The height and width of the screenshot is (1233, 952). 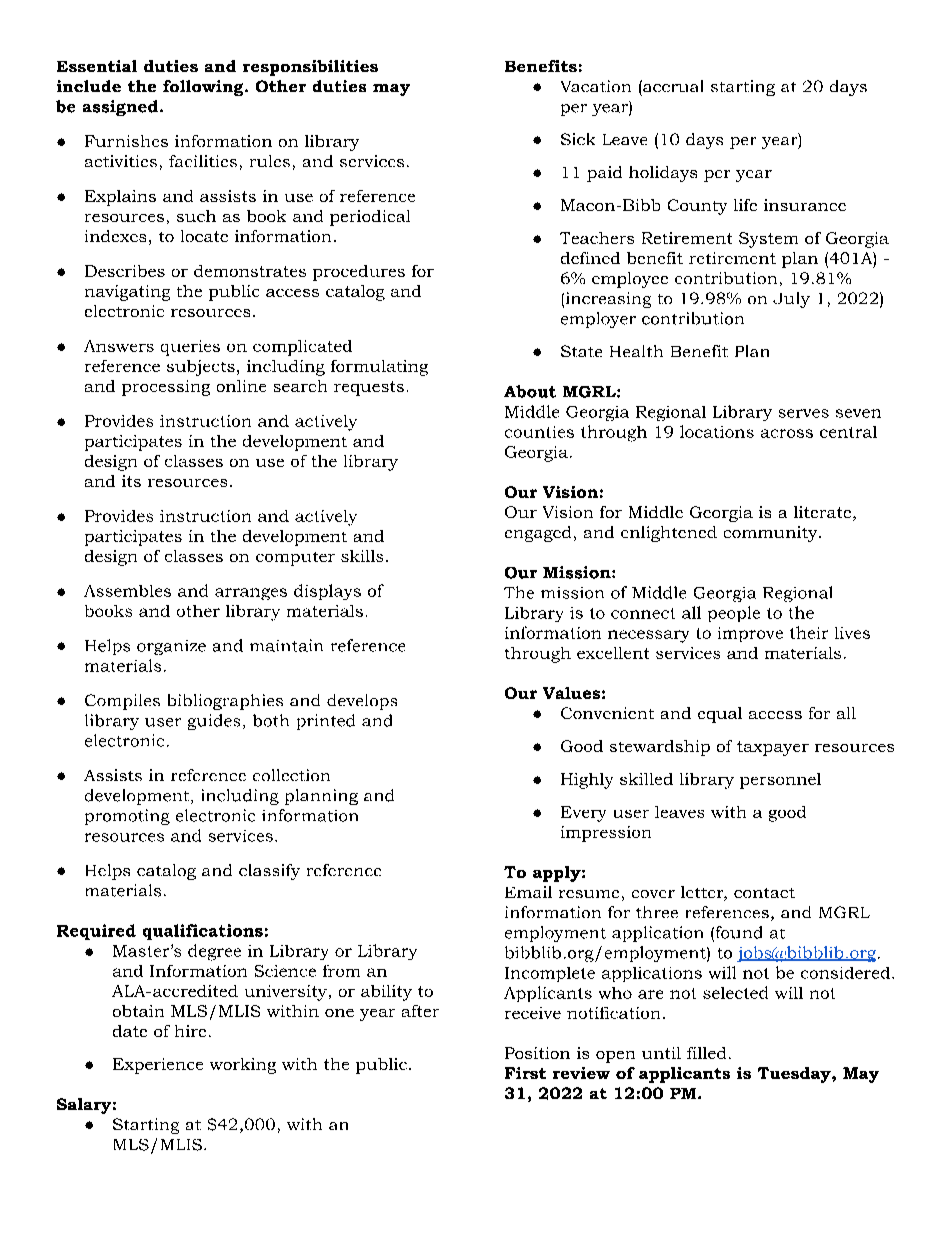 I want to click on Tuesday, so click(x=795, y=1075).
